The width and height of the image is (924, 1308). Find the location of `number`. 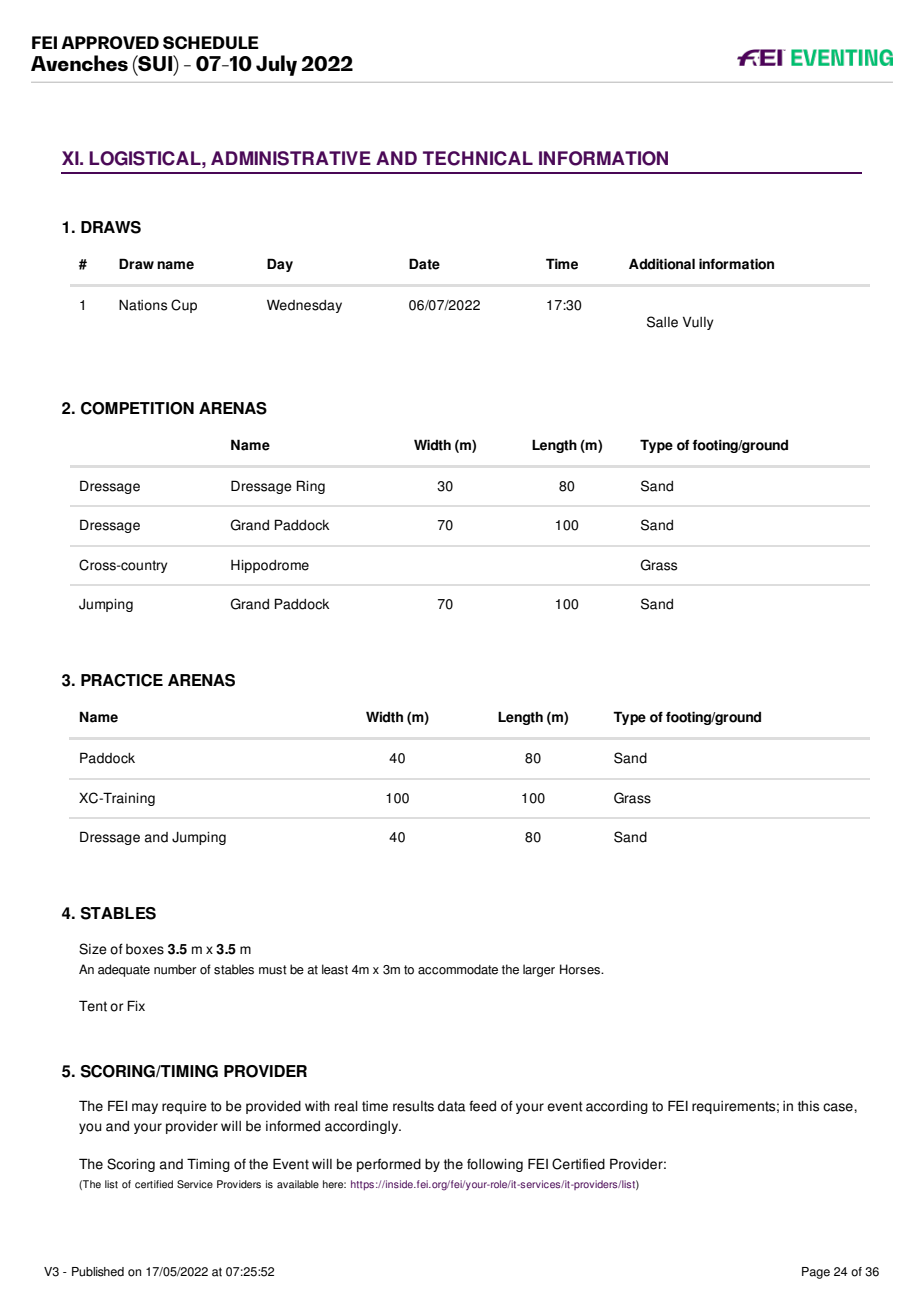

number is located at coordinates (175, 969).
